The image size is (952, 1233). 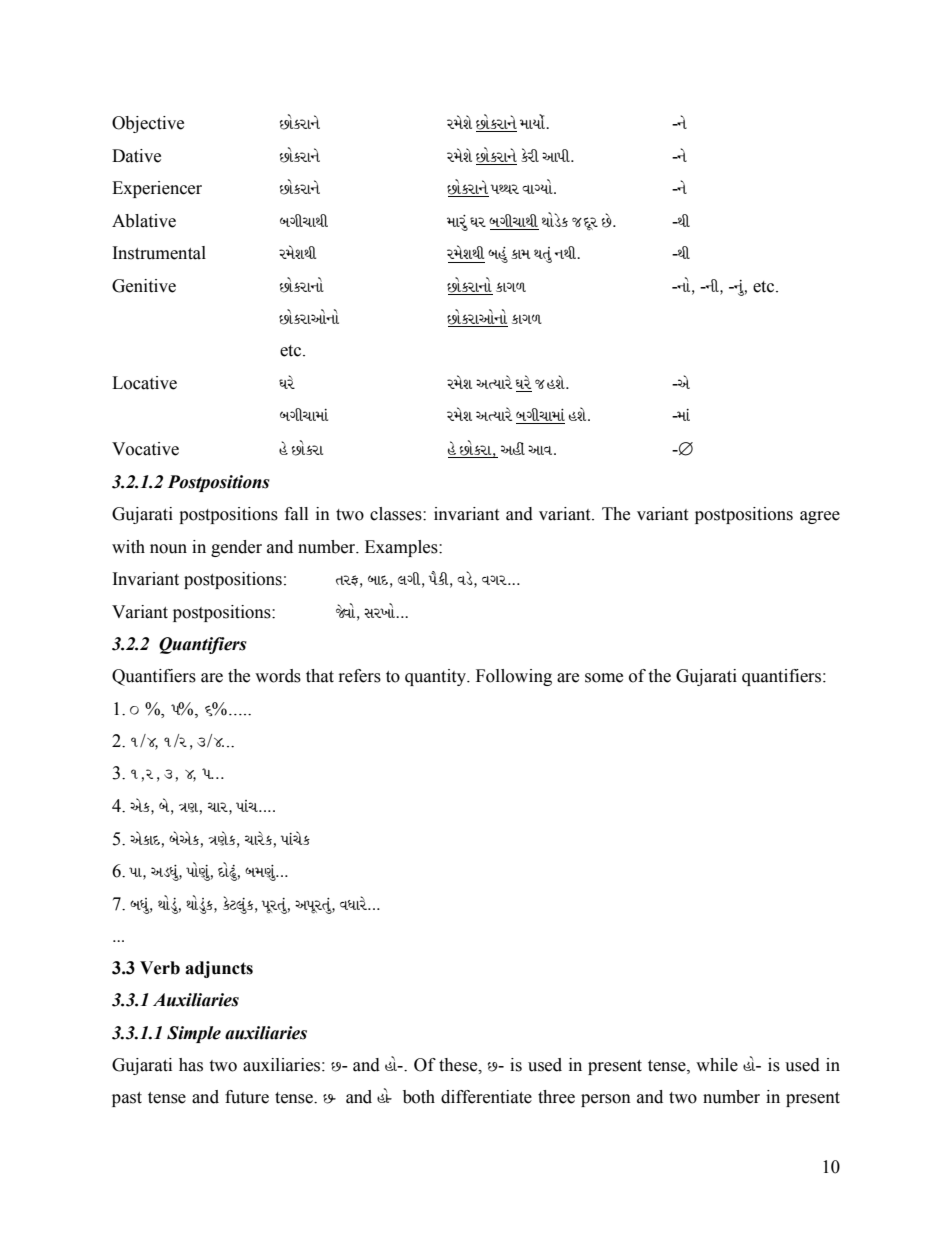 What do you see at coordinates (219, 969) in the page?
I see `adjuncts` at bounding box center [219, 969].
